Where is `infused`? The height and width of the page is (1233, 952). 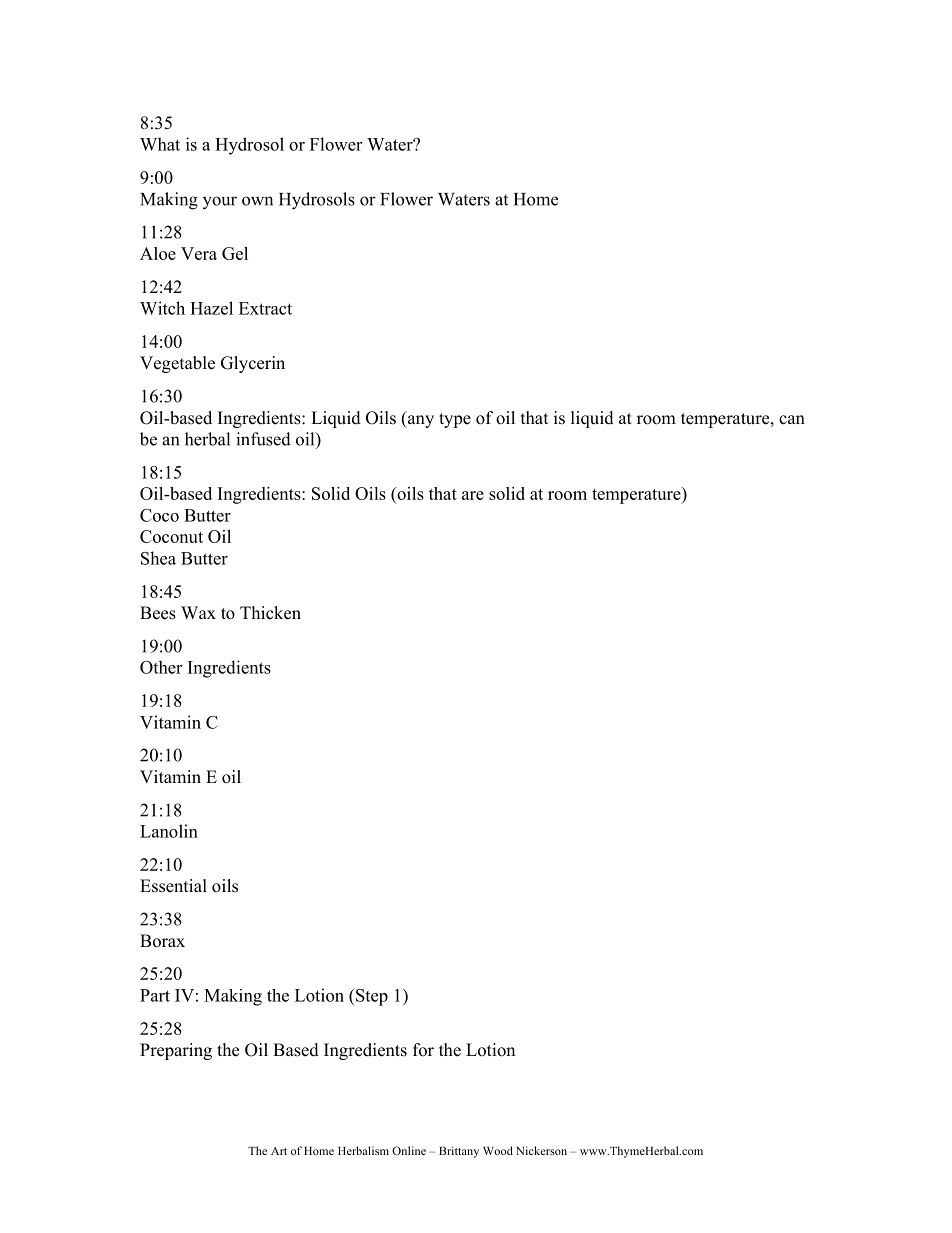
infused is located at coordinates (263, 439).
